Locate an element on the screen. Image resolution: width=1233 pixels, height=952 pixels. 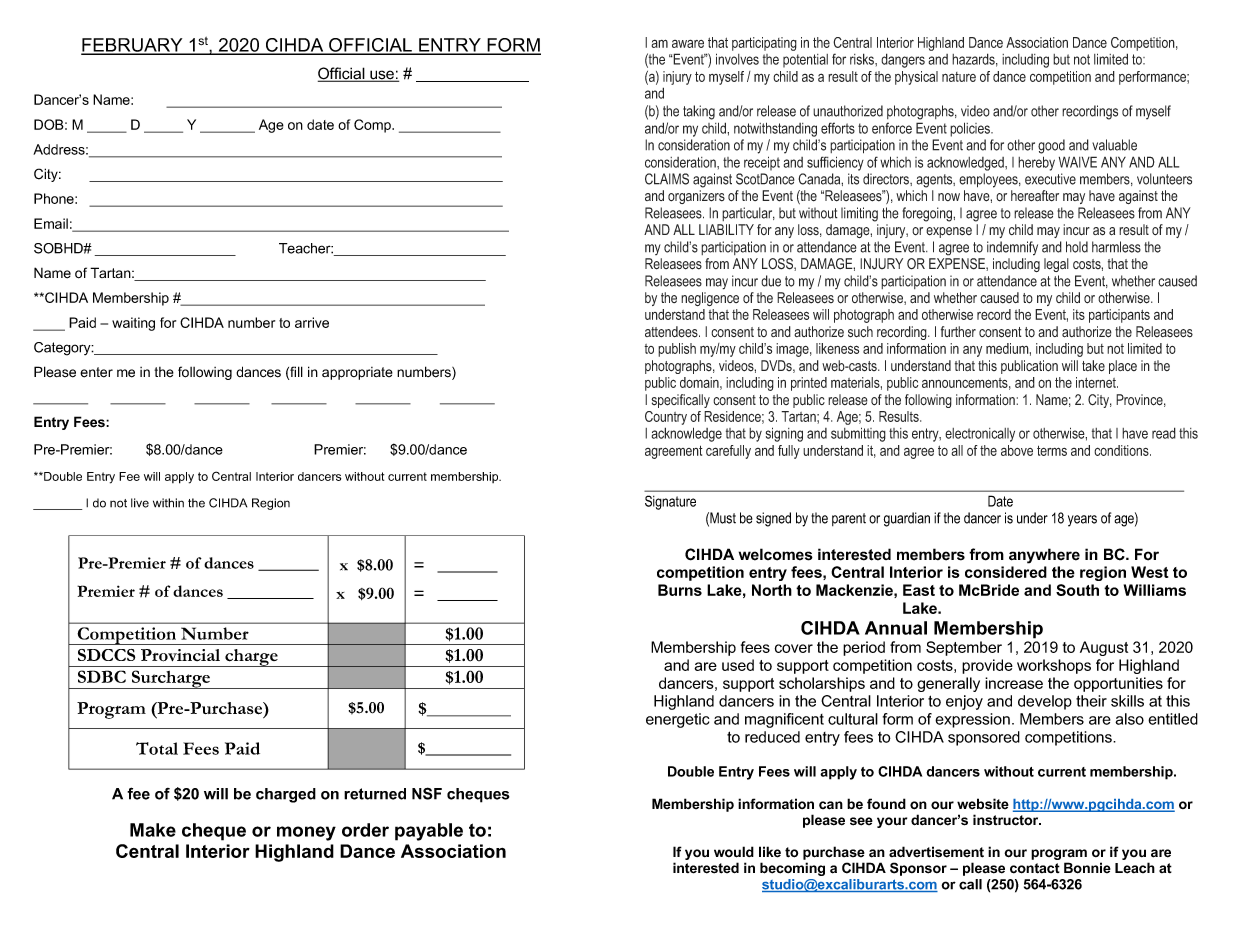
FEBRUARY is located at coordinates (133, 46).
